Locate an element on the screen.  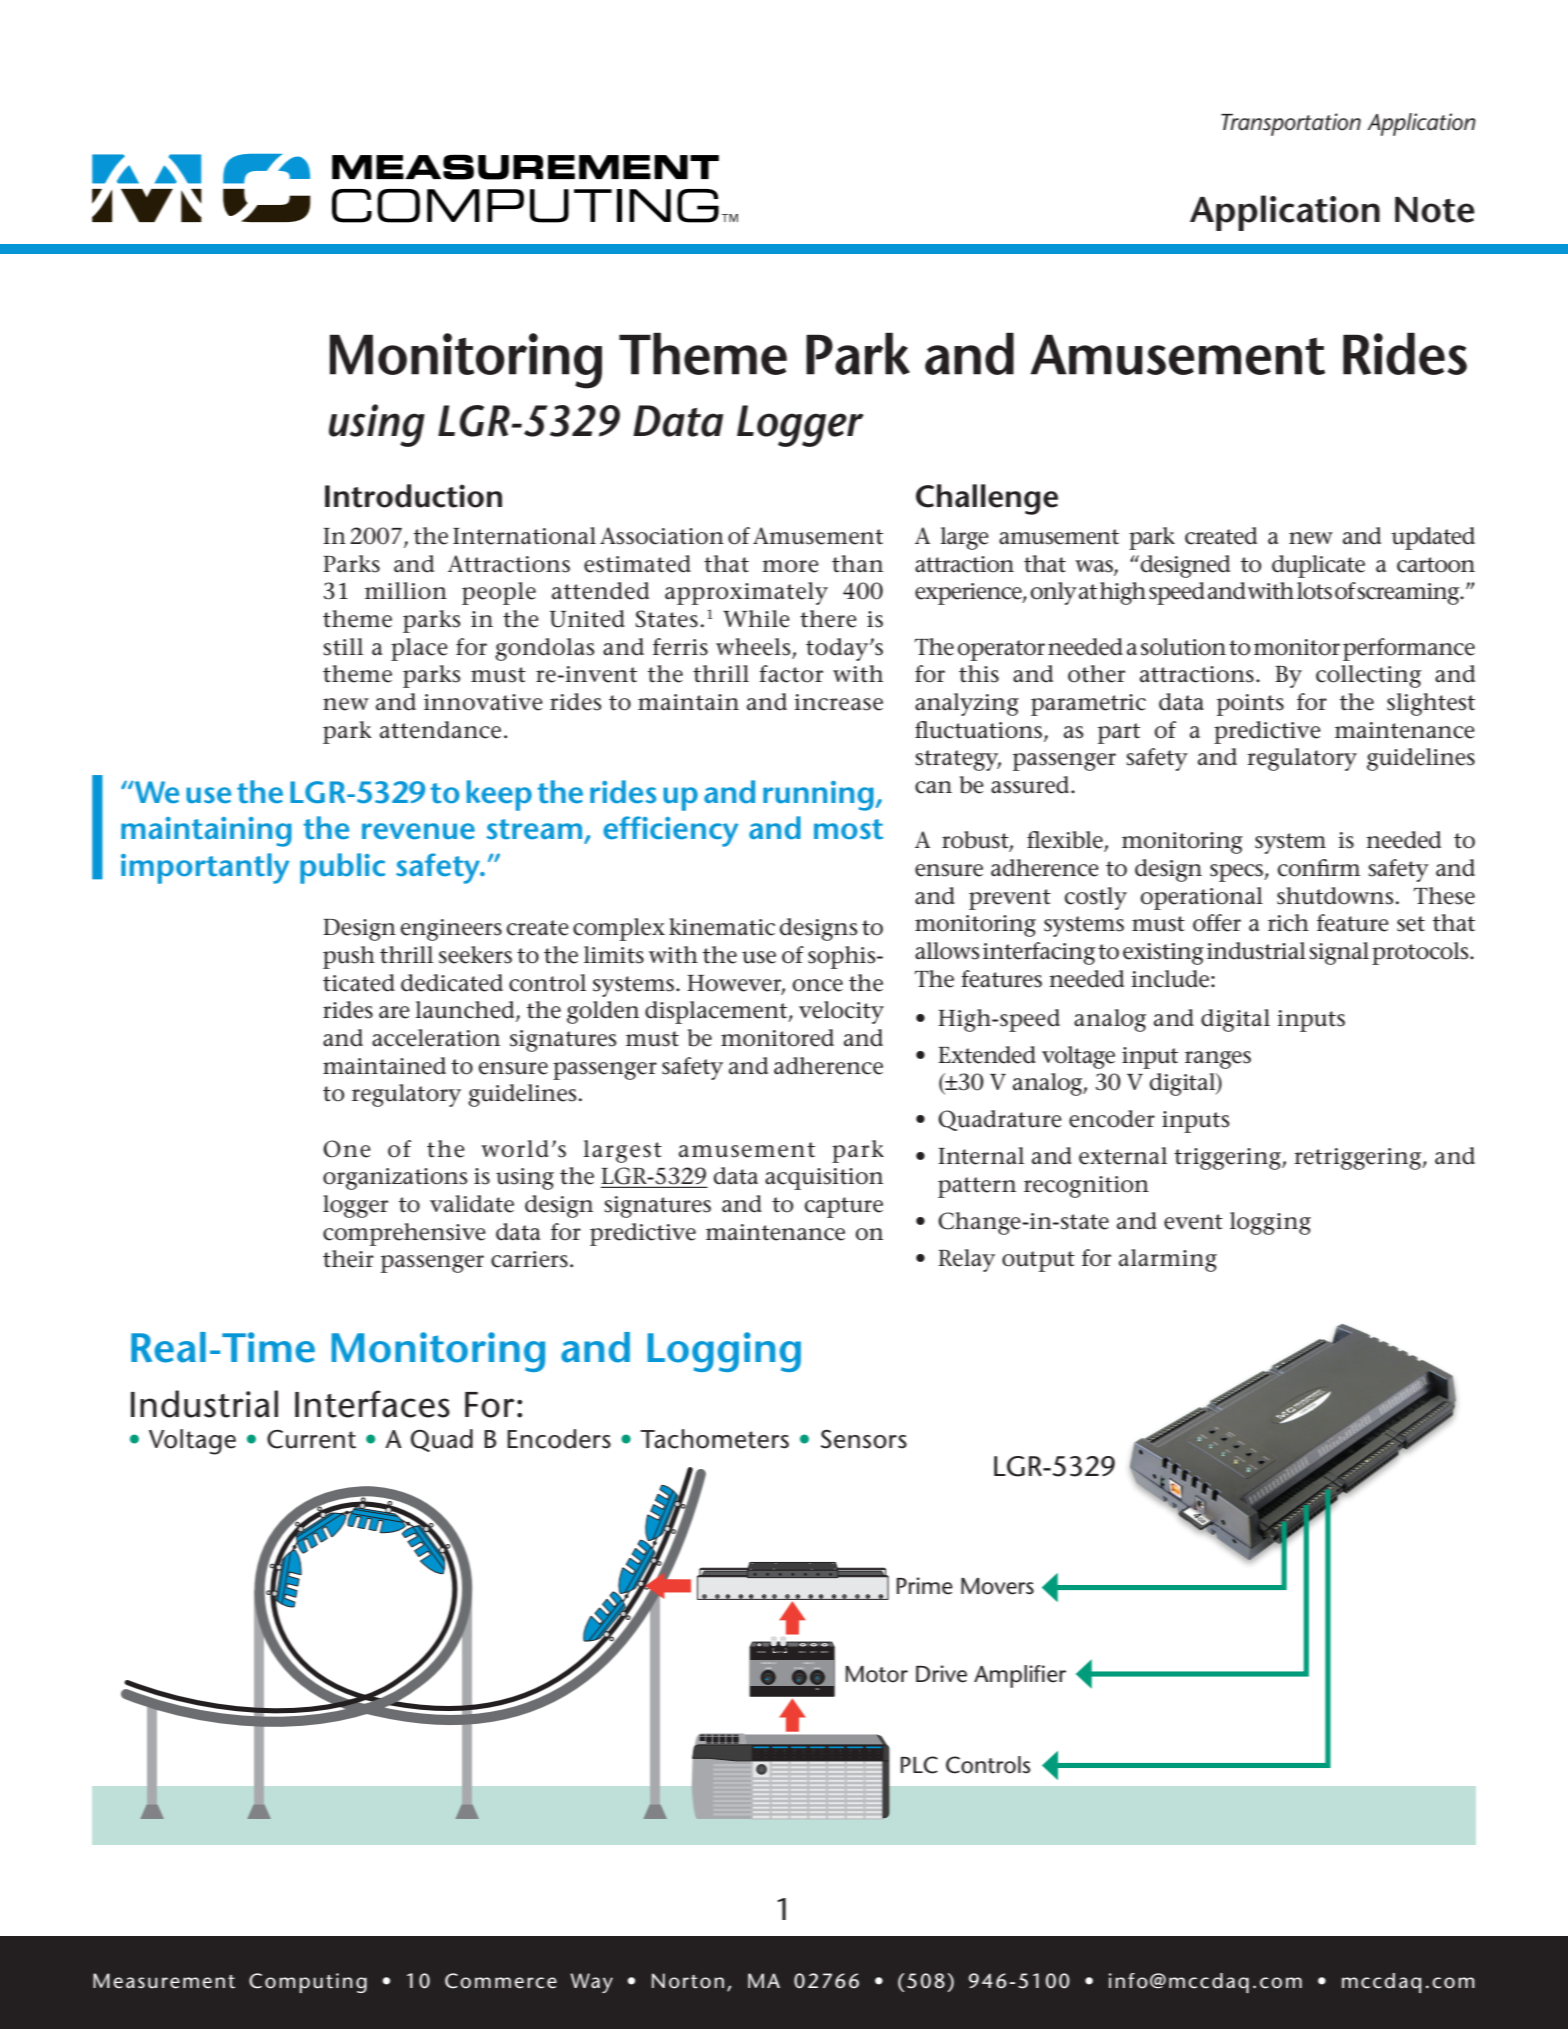
PLC is located at coordinates (919, 1765).
